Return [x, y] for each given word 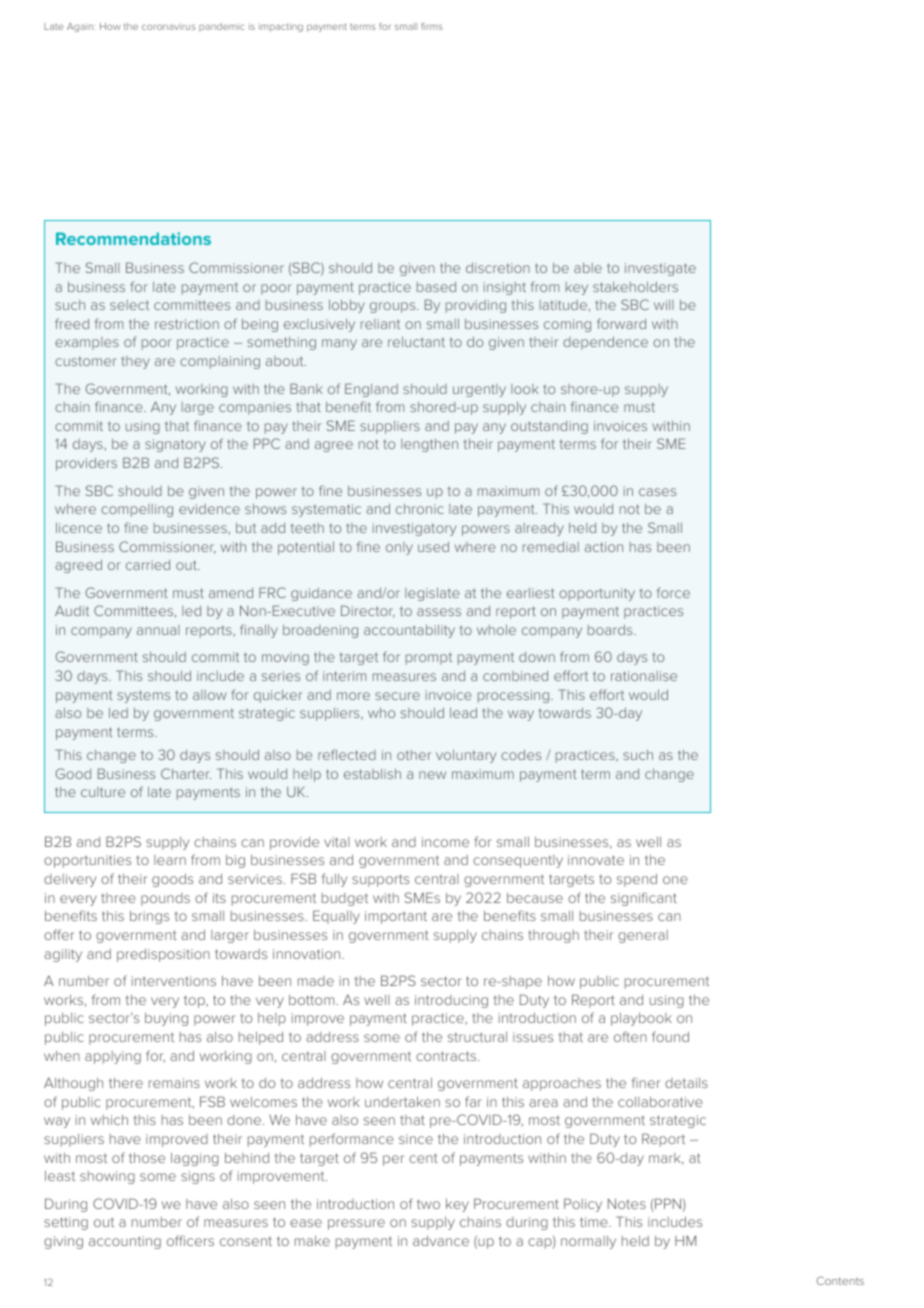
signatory [175, 445]
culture [103, 792]
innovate [596, 860]
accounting [125, 1242]
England [371, 390]
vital [337, 842]
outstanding [549, 427]
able [588, 268]
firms [432, 26]
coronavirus [169, 26]
